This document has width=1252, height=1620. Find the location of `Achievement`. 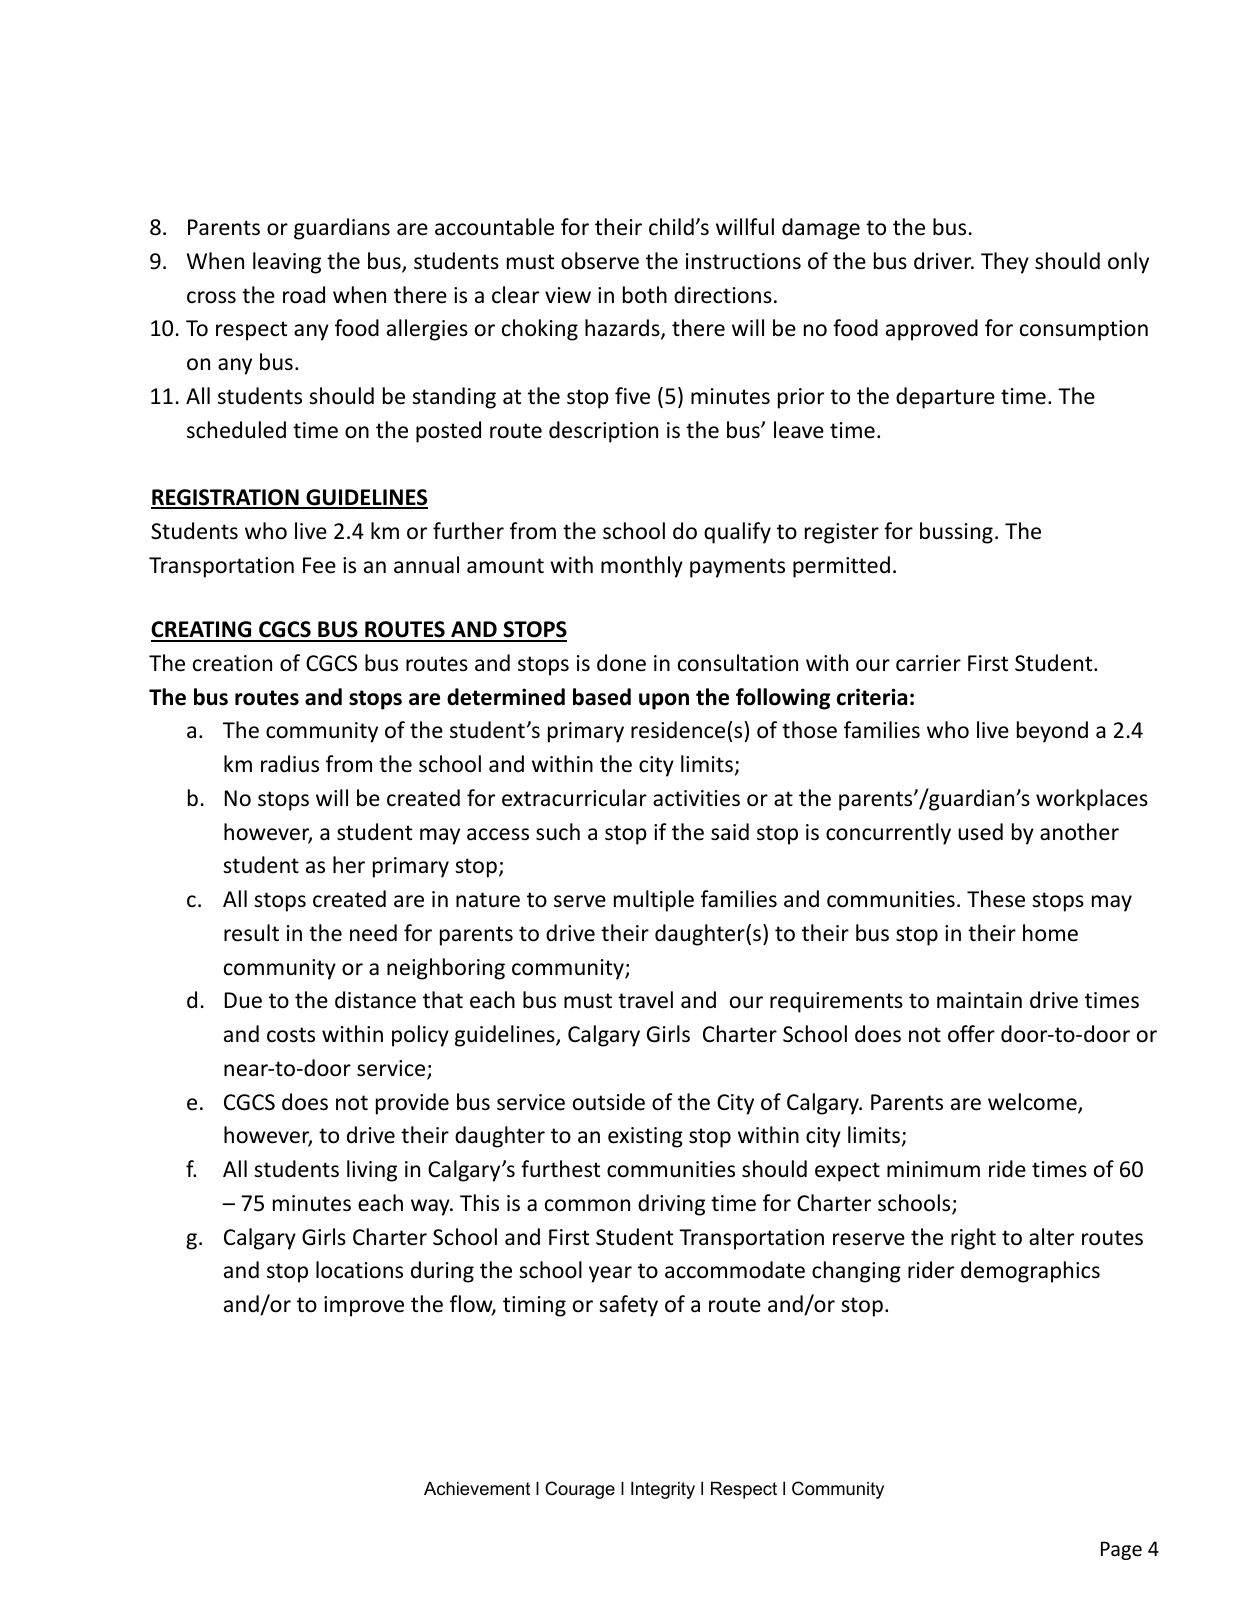

Achievement is located at coordinates (477, 1489).
